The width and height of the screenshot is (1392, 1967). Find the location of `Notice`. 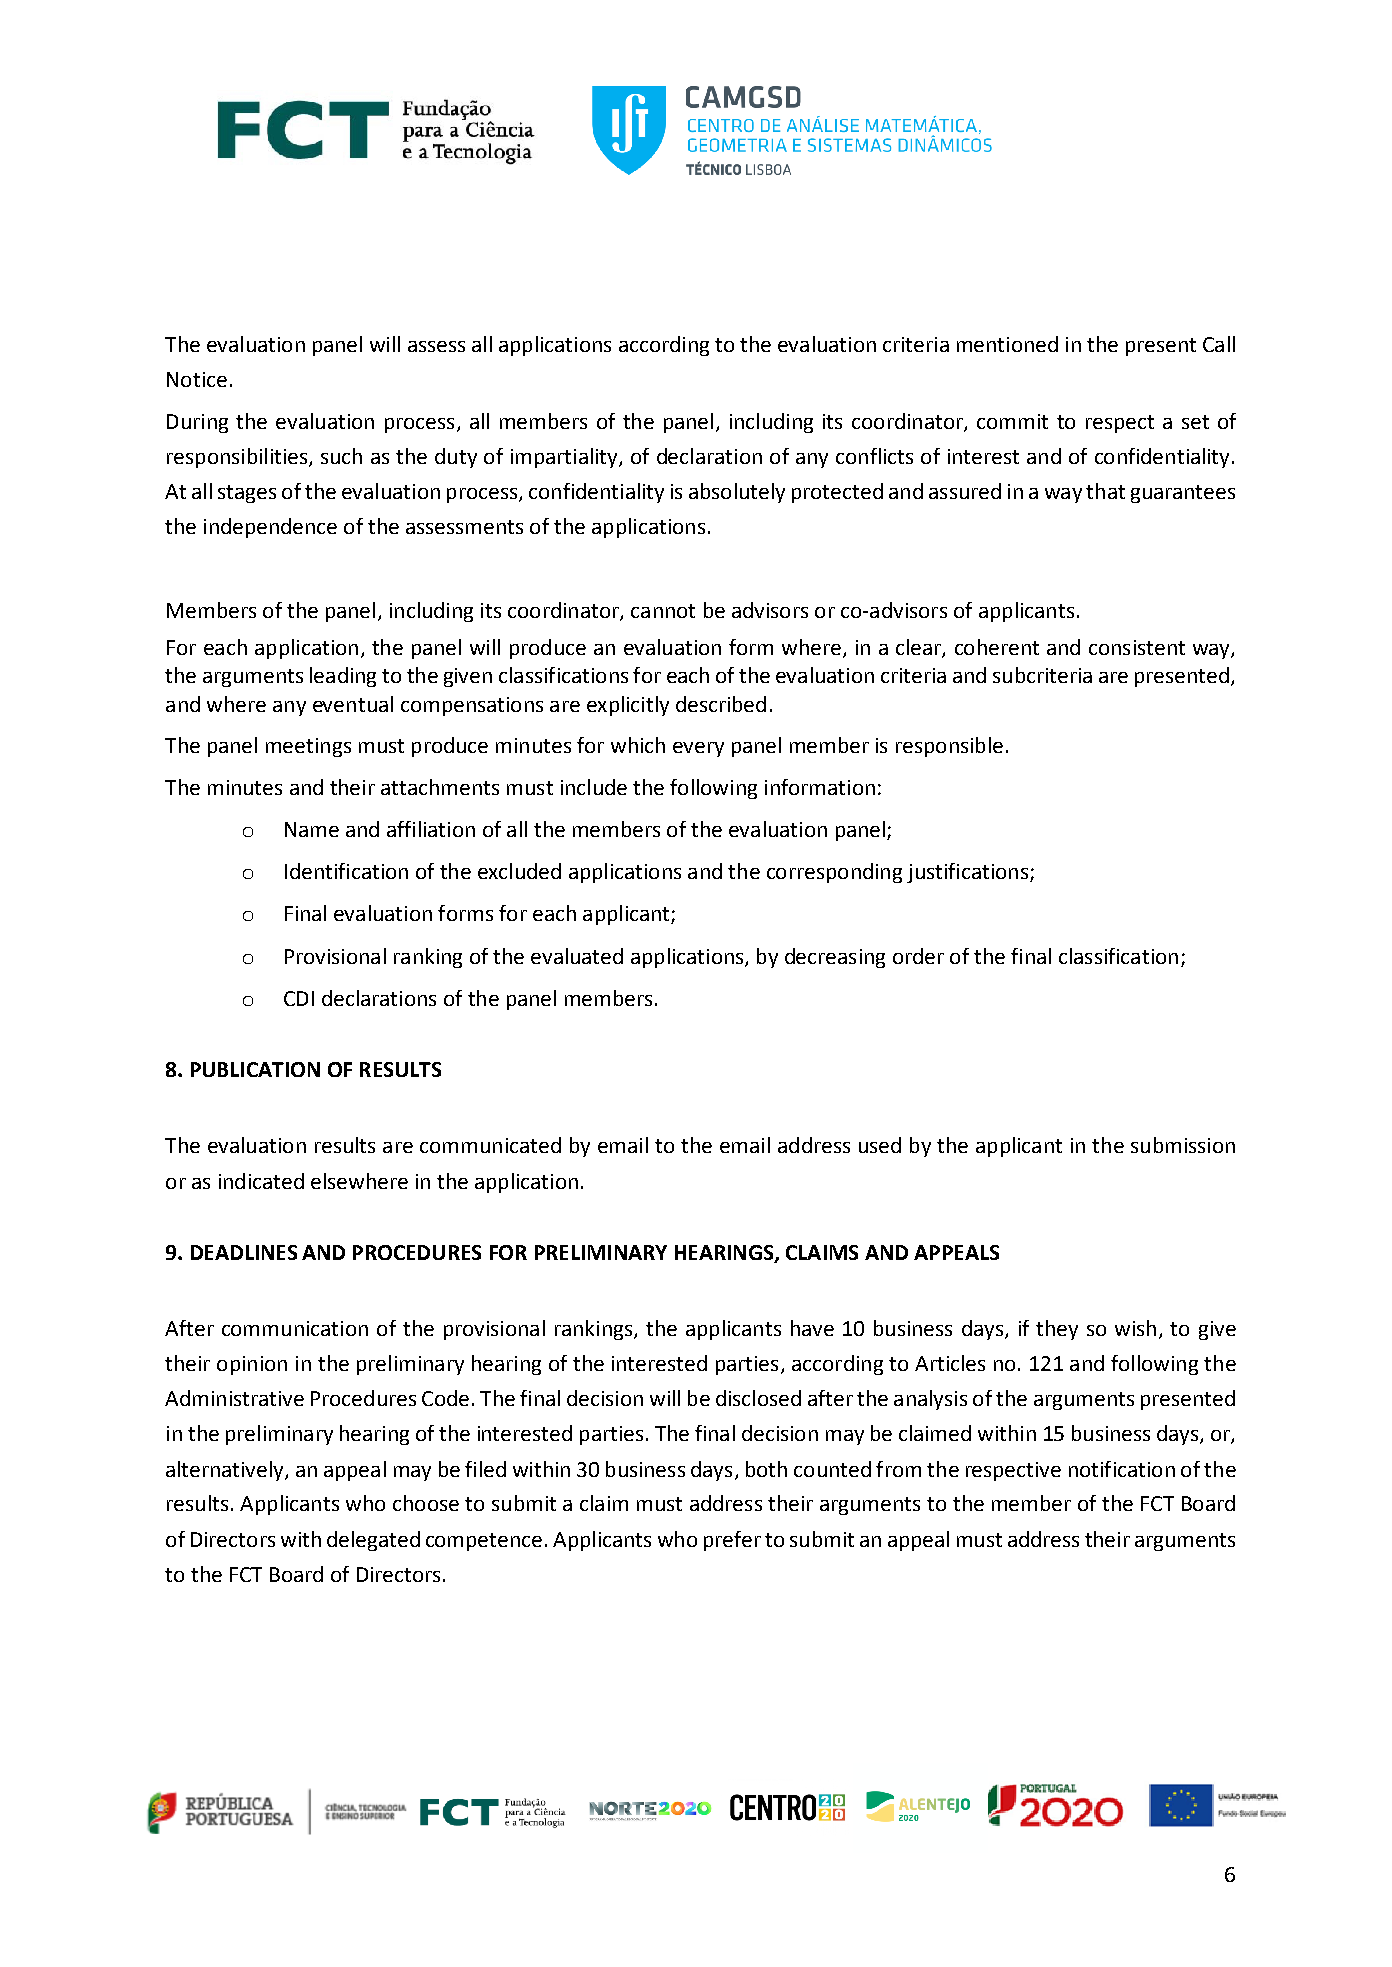

Notice is located at coordinates (197, 379).
